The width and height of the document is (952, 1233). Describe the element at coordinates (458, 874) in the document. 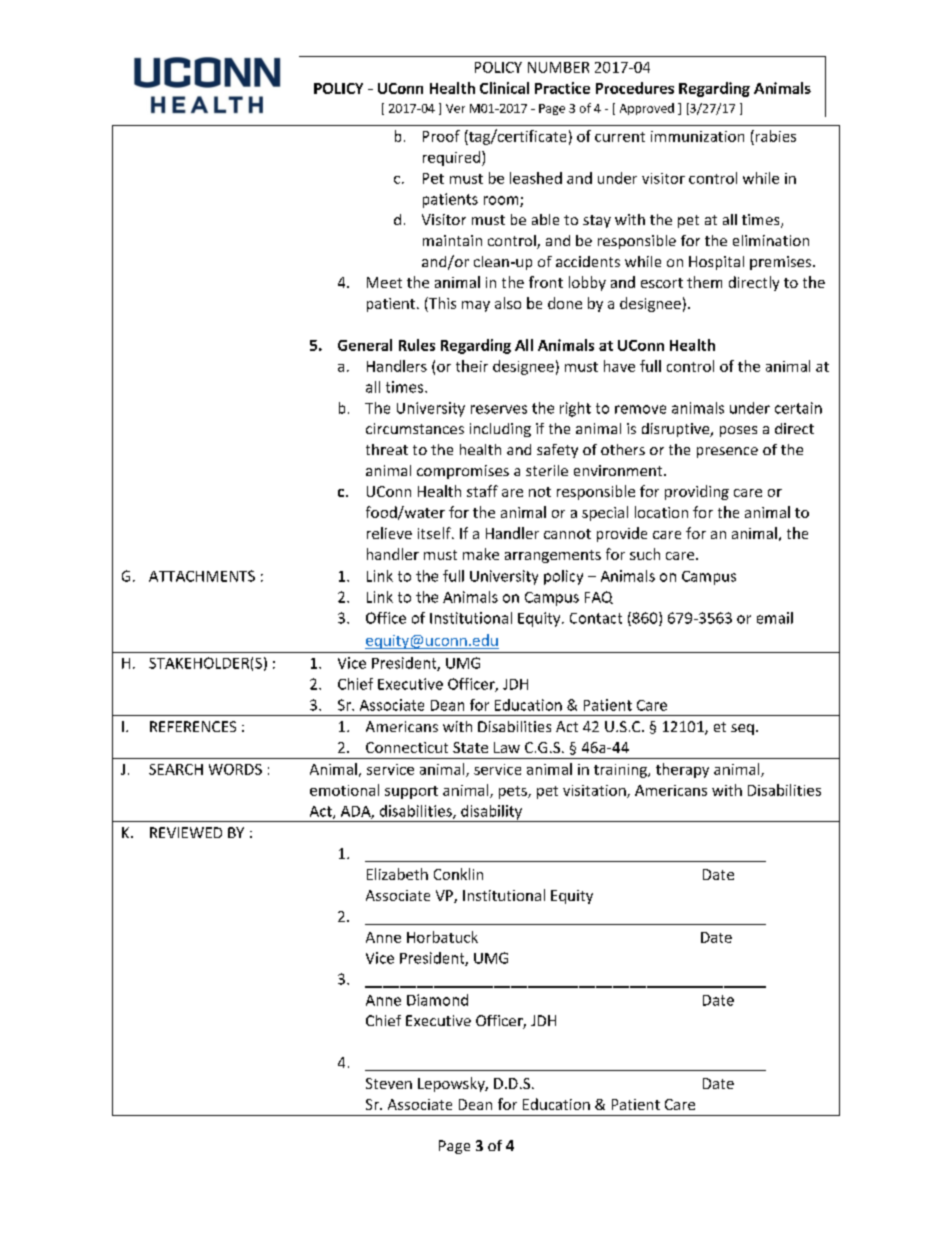

I see `Conklin` at that location.
